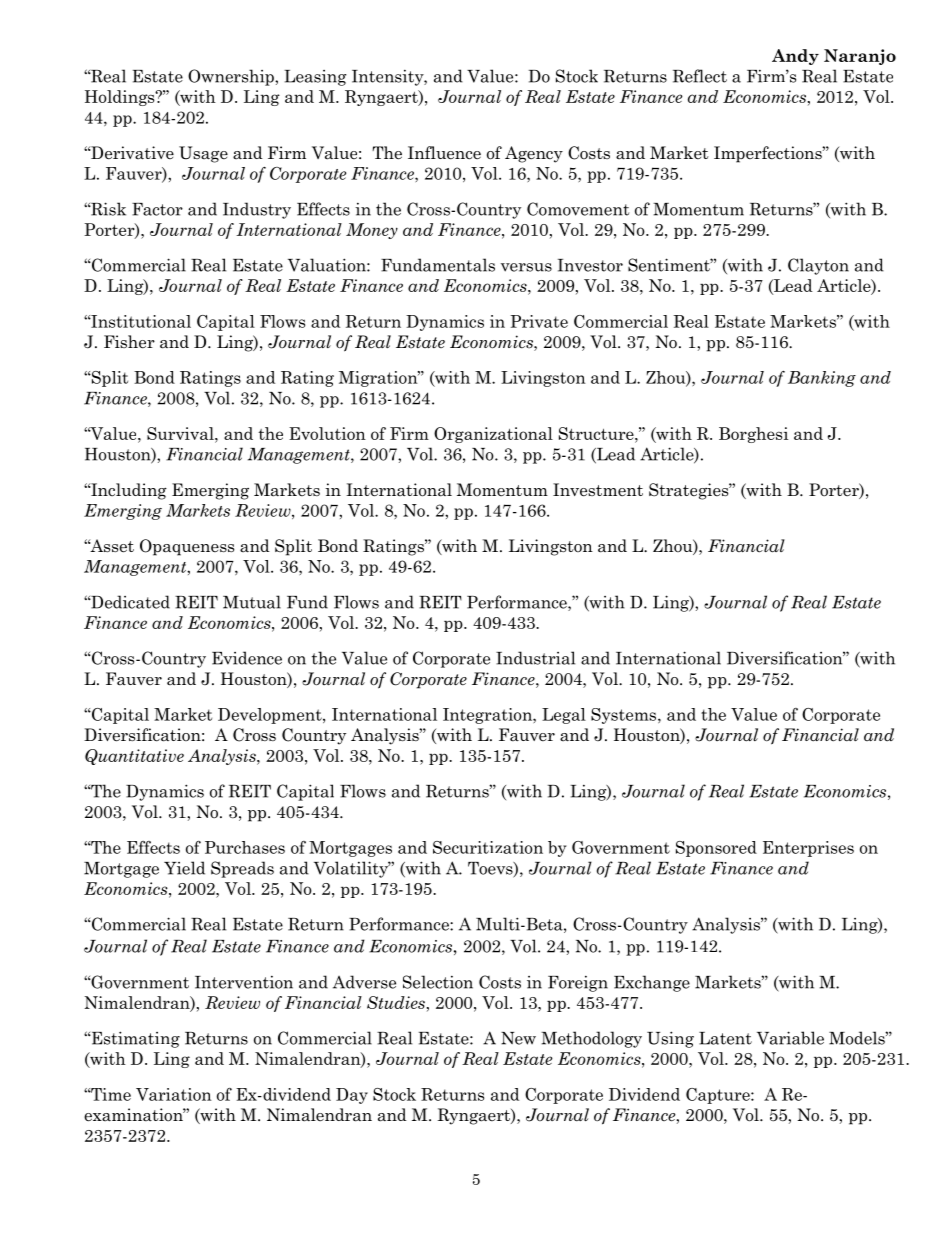 Image resolution: width=952 pixels, height=1233 pixels. What do you see at coordinates (174, 1094) in the screenshot?
I see `Variation` at bounding box center [174, 1094].
